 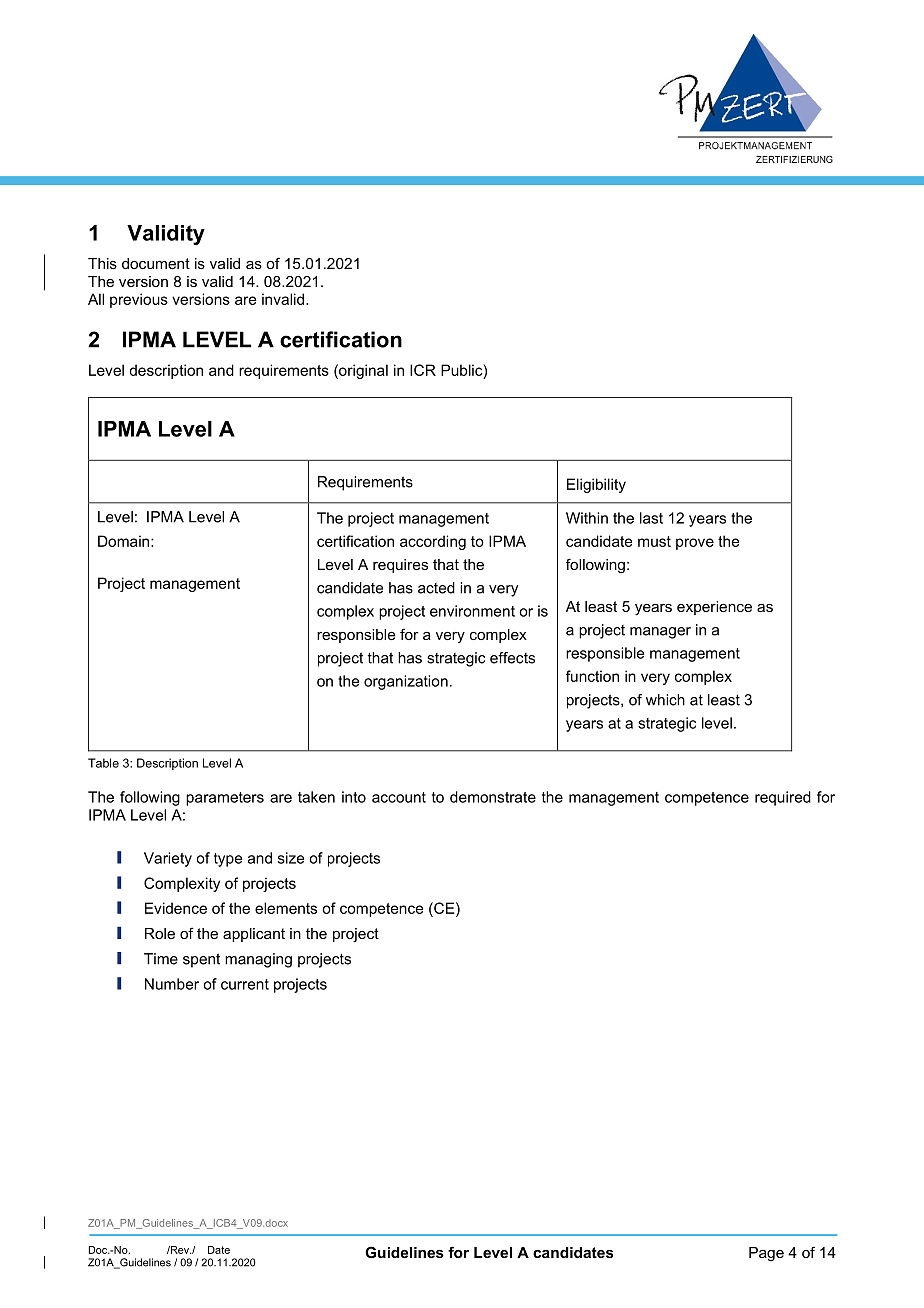 What do you see at coordinates (665, 700) in the image?
I see `which` at bounding box center [665, 700].
